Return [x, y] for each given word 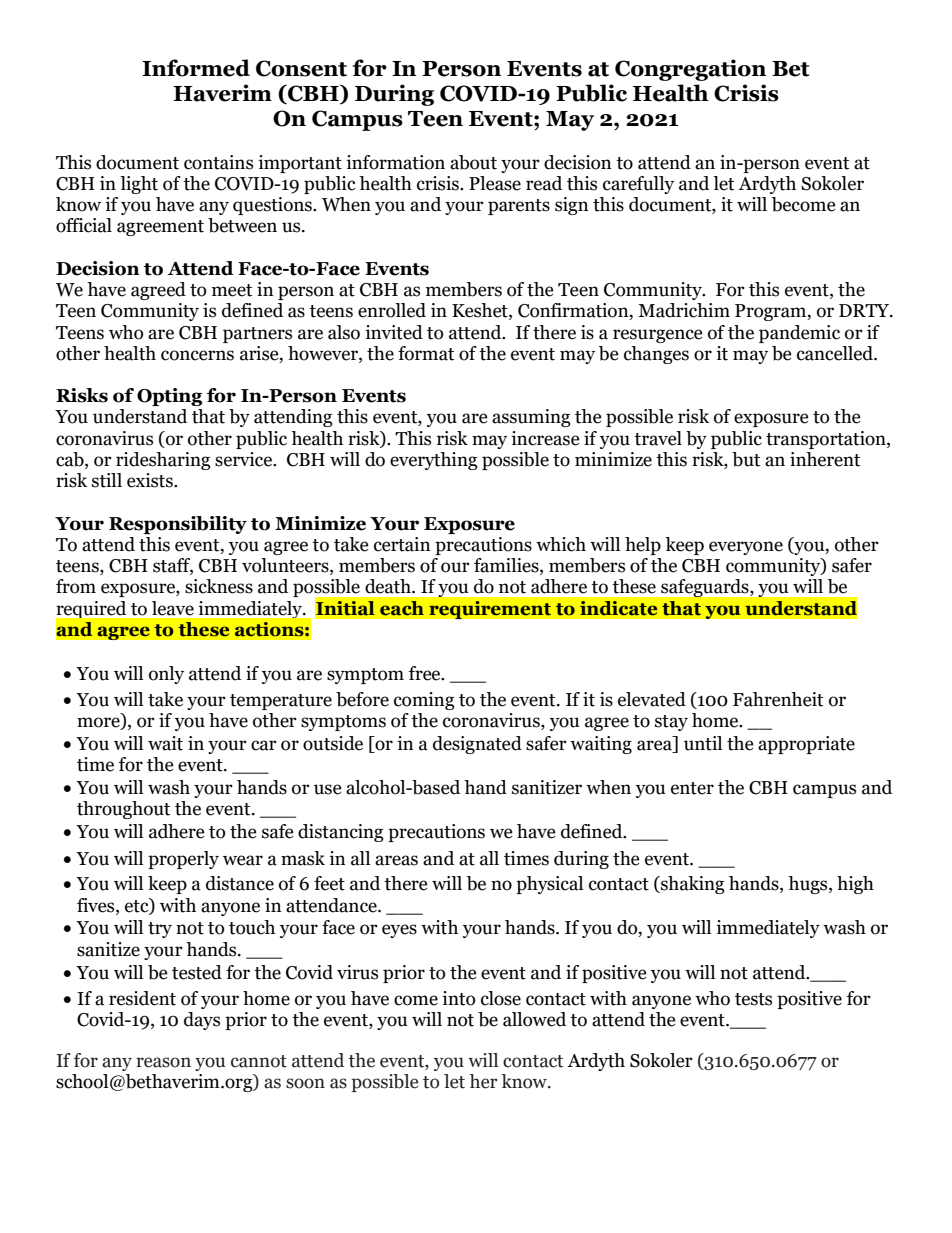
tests [753, 999]
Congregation [690, 70]
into [458, 998]
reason [163, 1062]
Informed [196, 68]
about [473, 162]
